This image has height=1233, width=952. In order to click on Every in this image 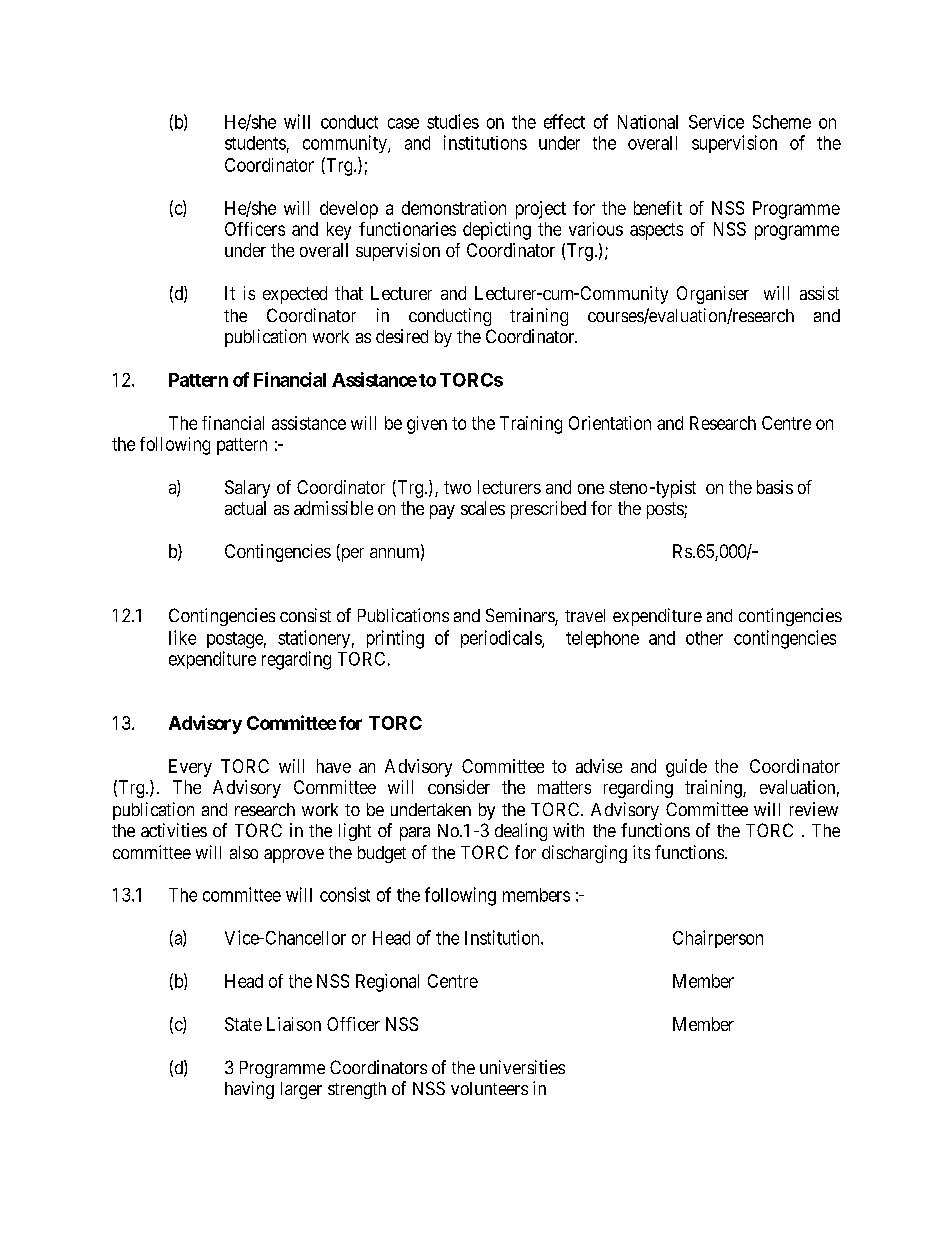, I will do `click(190, 768)`.
